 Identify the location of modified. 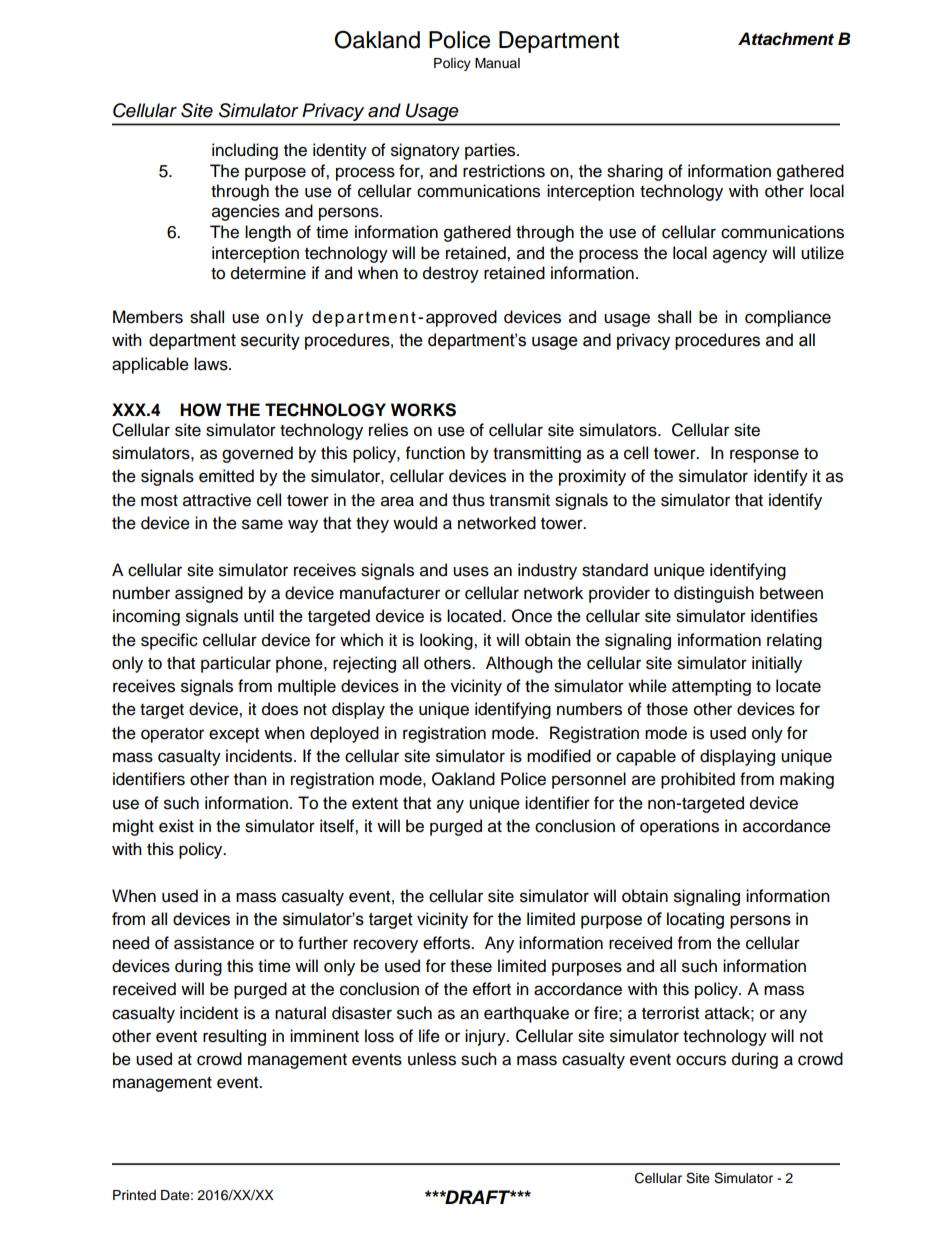
(559, 756).
